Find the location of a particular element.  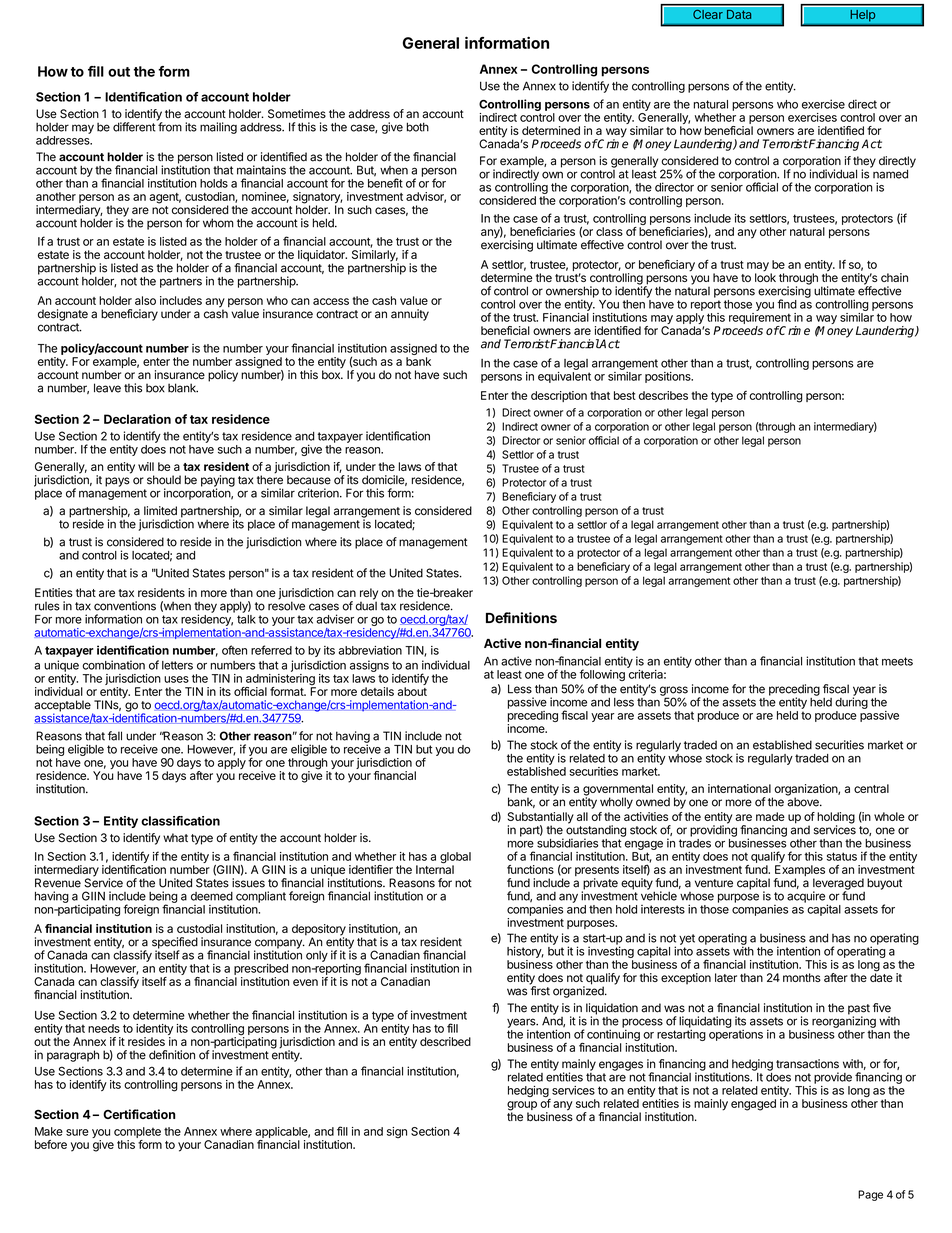

describes is located at coordinates (663, 395).
